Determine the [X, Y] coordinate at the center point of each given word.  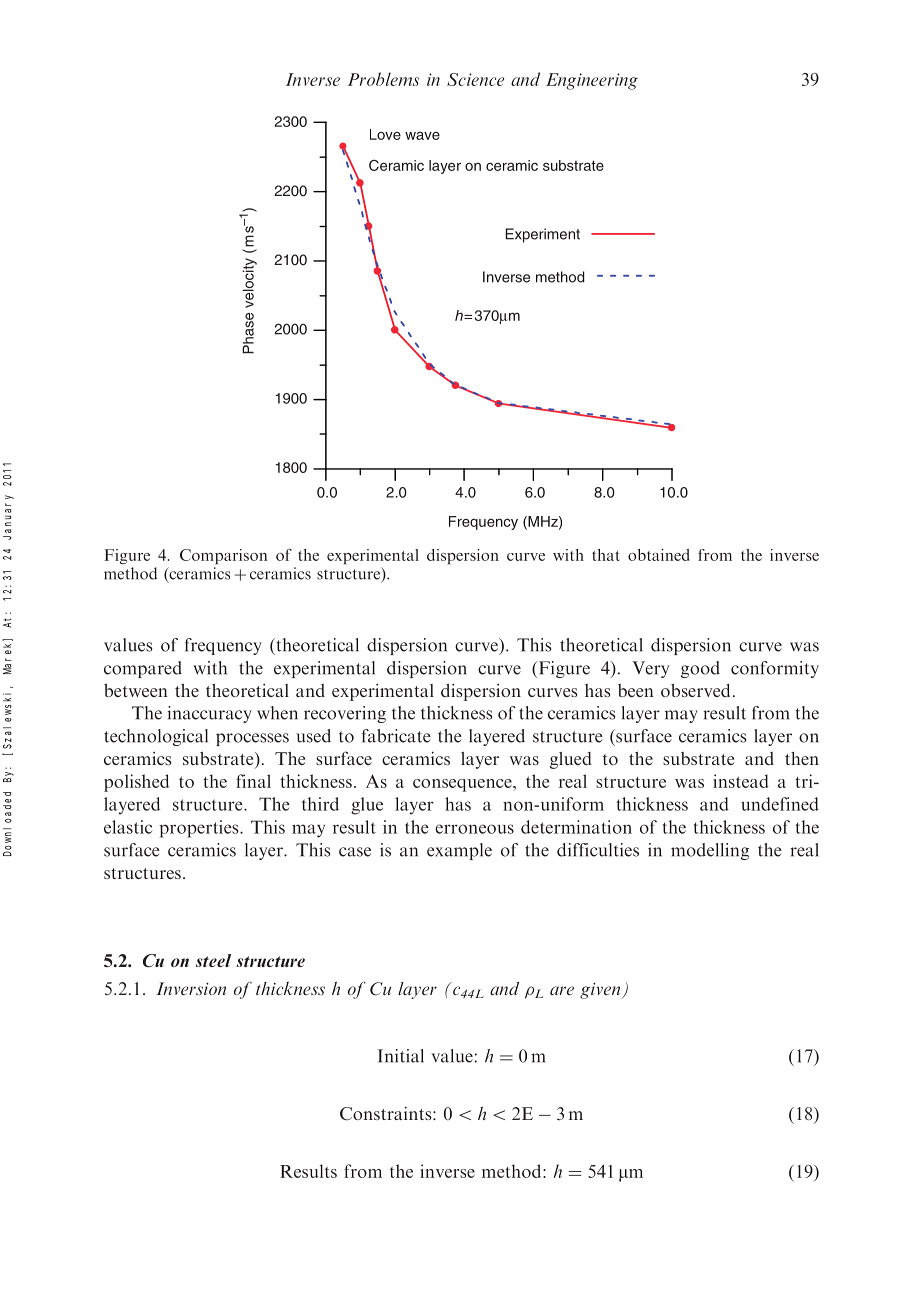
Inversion [191, 988]
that [606, 555]
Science [475, 79]
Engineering [592, 81]
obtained [658, 555]
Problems [383, 79]
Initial [401, 1056]
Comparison [223, 556]
